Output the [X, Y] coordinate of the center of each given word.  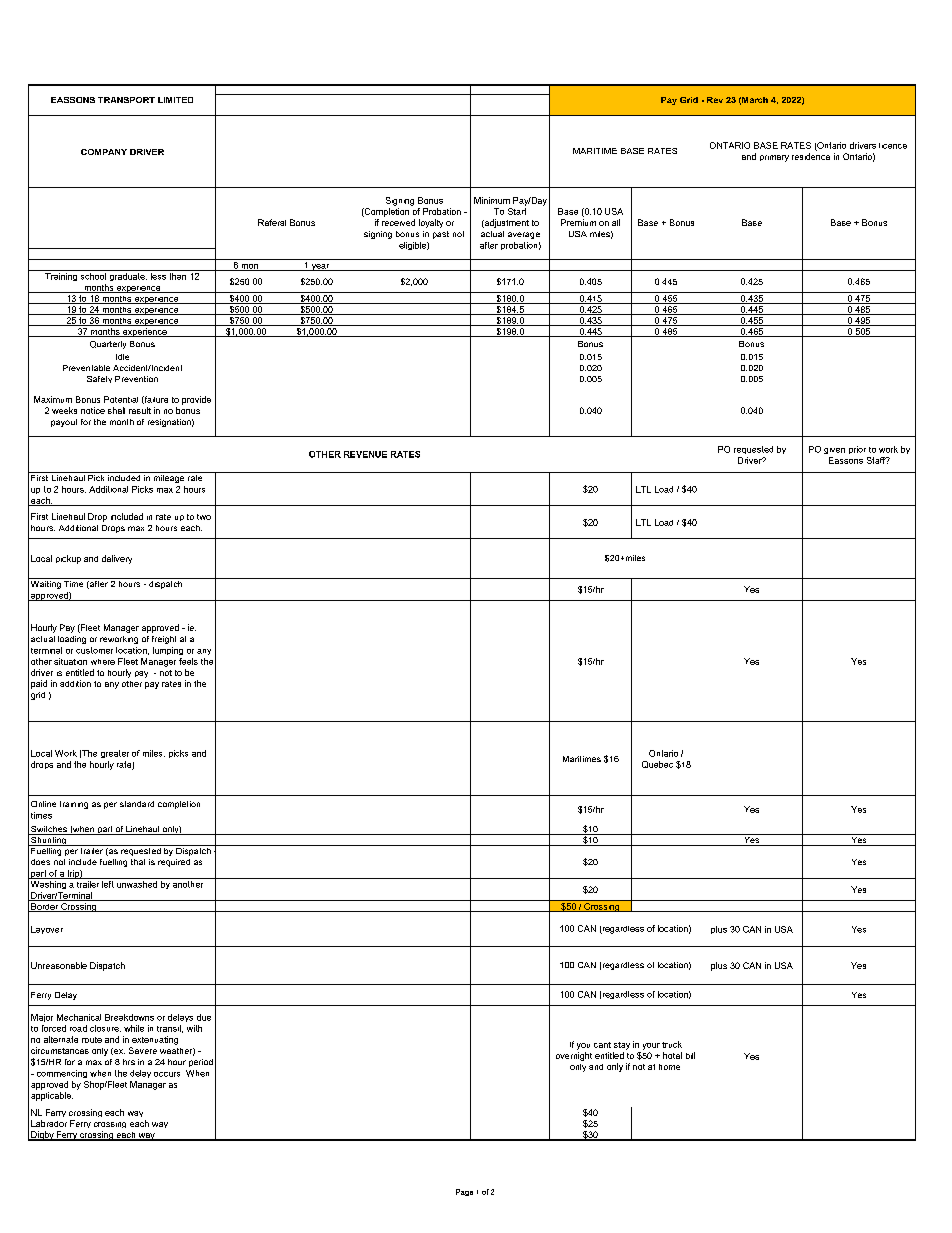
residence [811, 156]
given [834, 451]
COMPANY [104, 152]
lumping [168, 651]
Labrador [49, 1123]
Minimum [492, 200]
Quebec [657, 764]
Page [464, 1192]
